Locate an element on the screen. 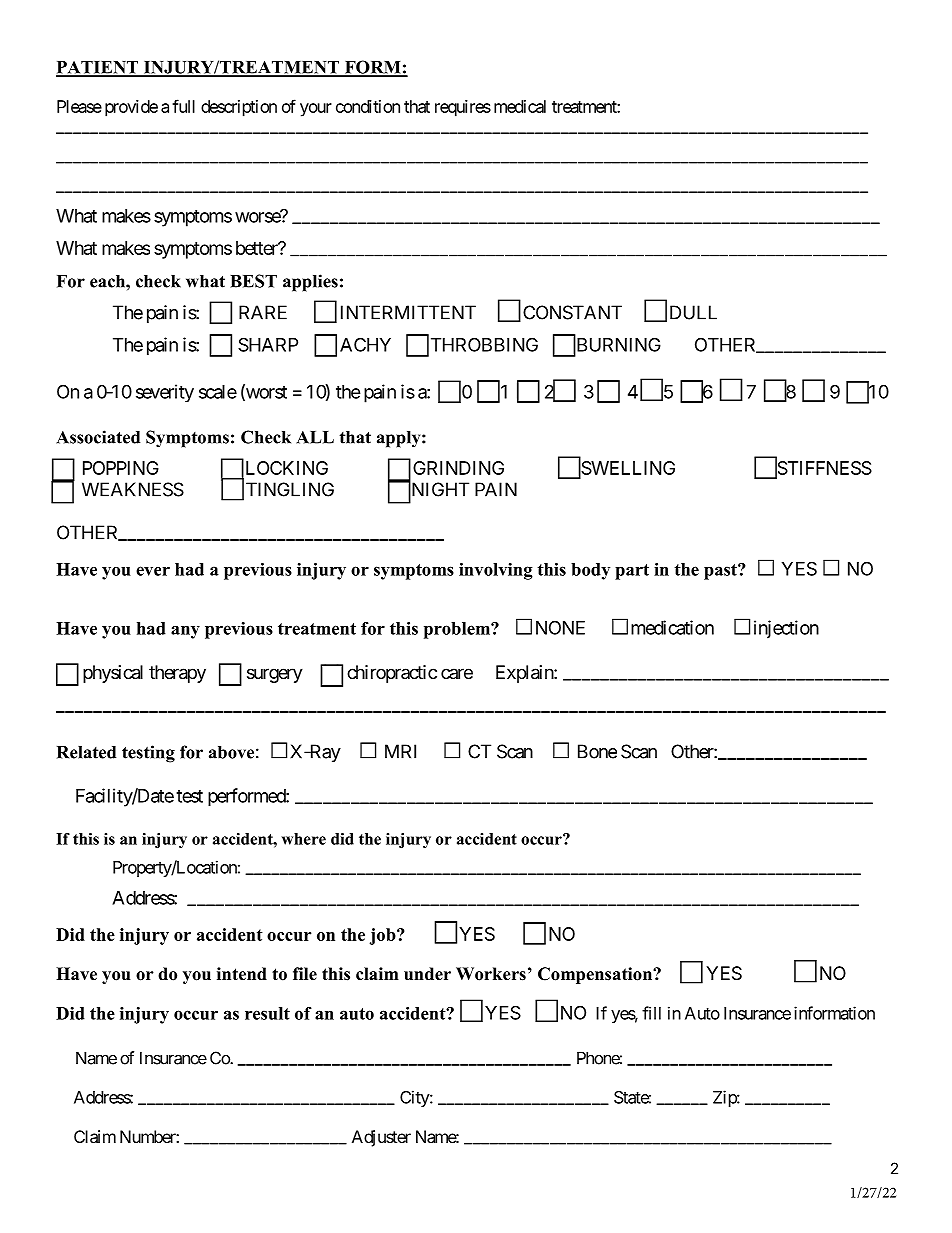 This screenshot has height=1233, width=952. MRI is located at coordinates (400, 751).
